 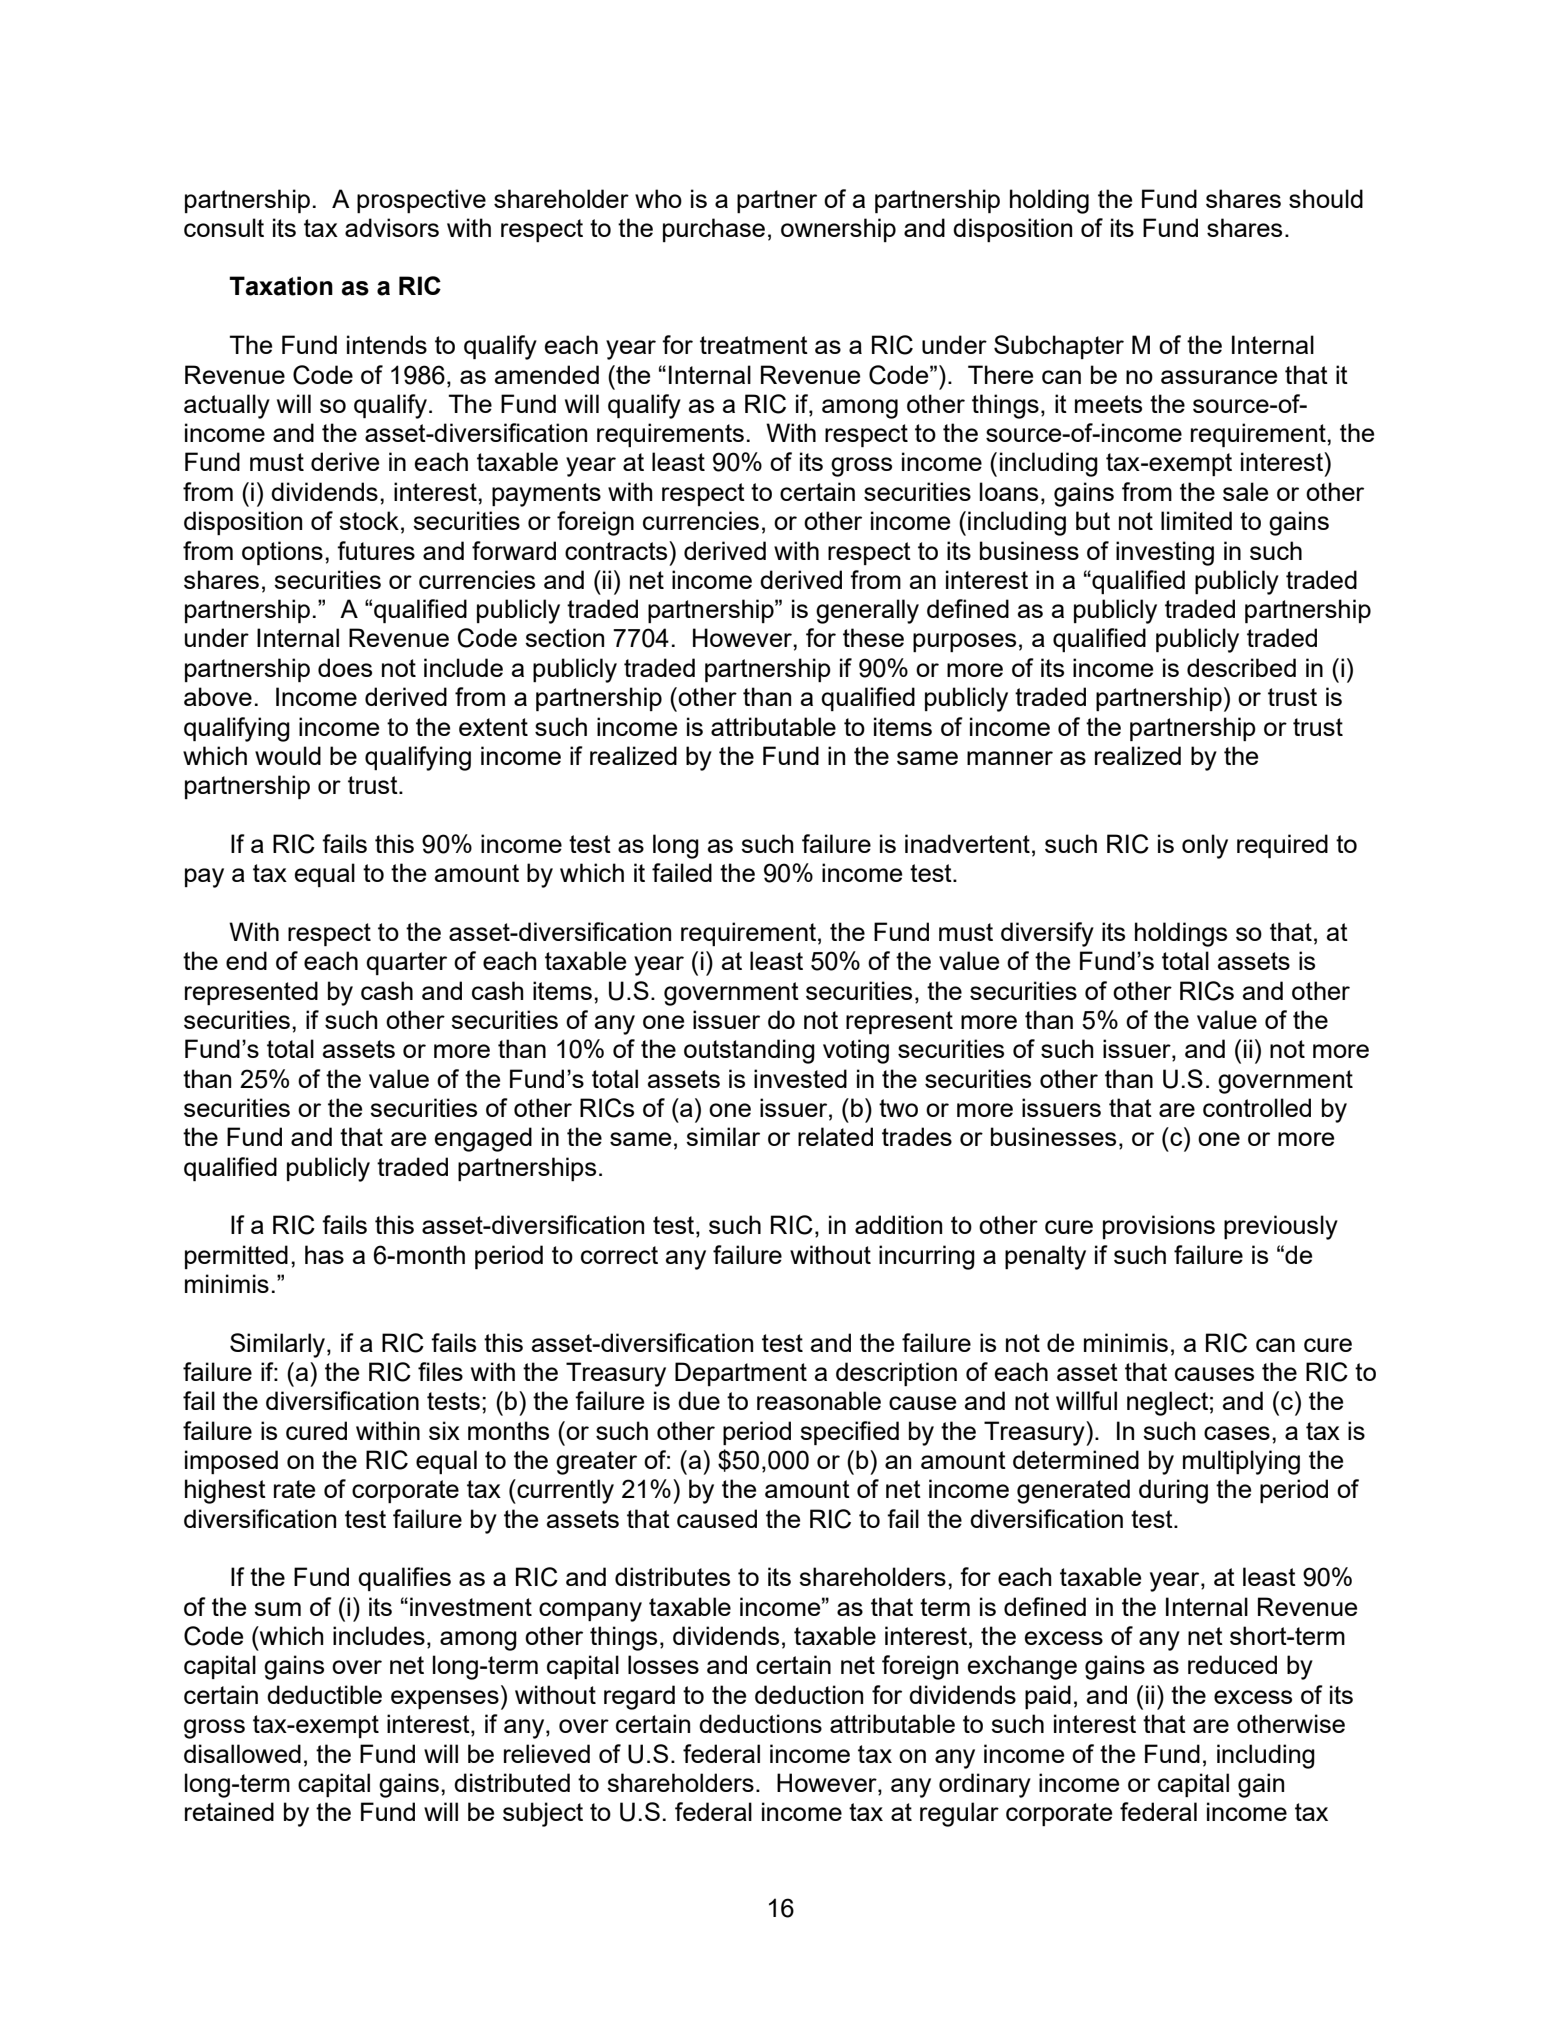 What do you see at coordinates (714, 230) in the screenshot?
I see `purchase` at bounding box center [714, 230].
